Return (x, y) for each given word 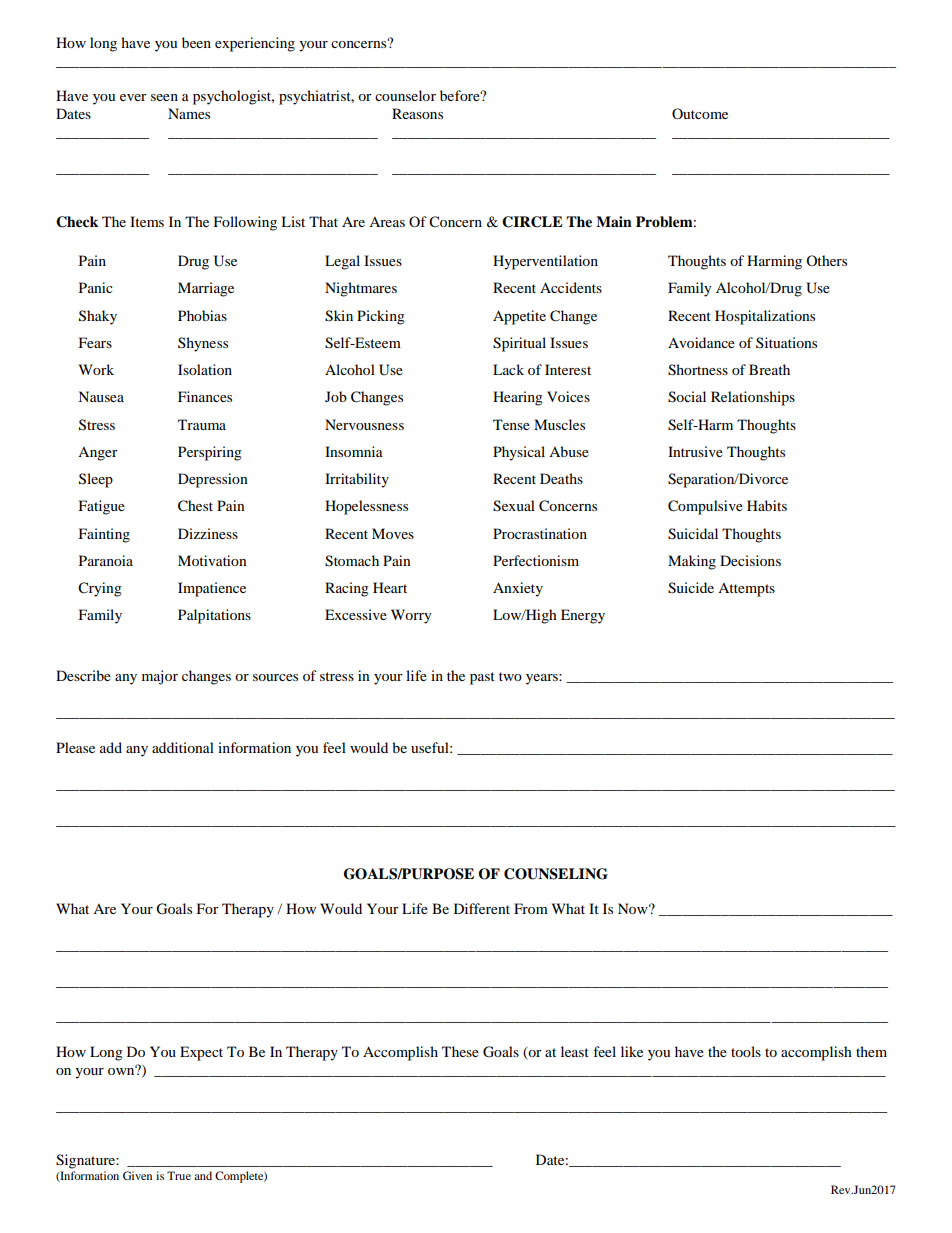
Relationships (753, 398)
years (543, 679)
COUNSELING (556, 874)
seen (164, 97)
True (179, 1175)
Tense (511, 424)
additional (183, 747)
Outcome (700, 113)
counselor (405, 95)
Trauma (202, 424)
